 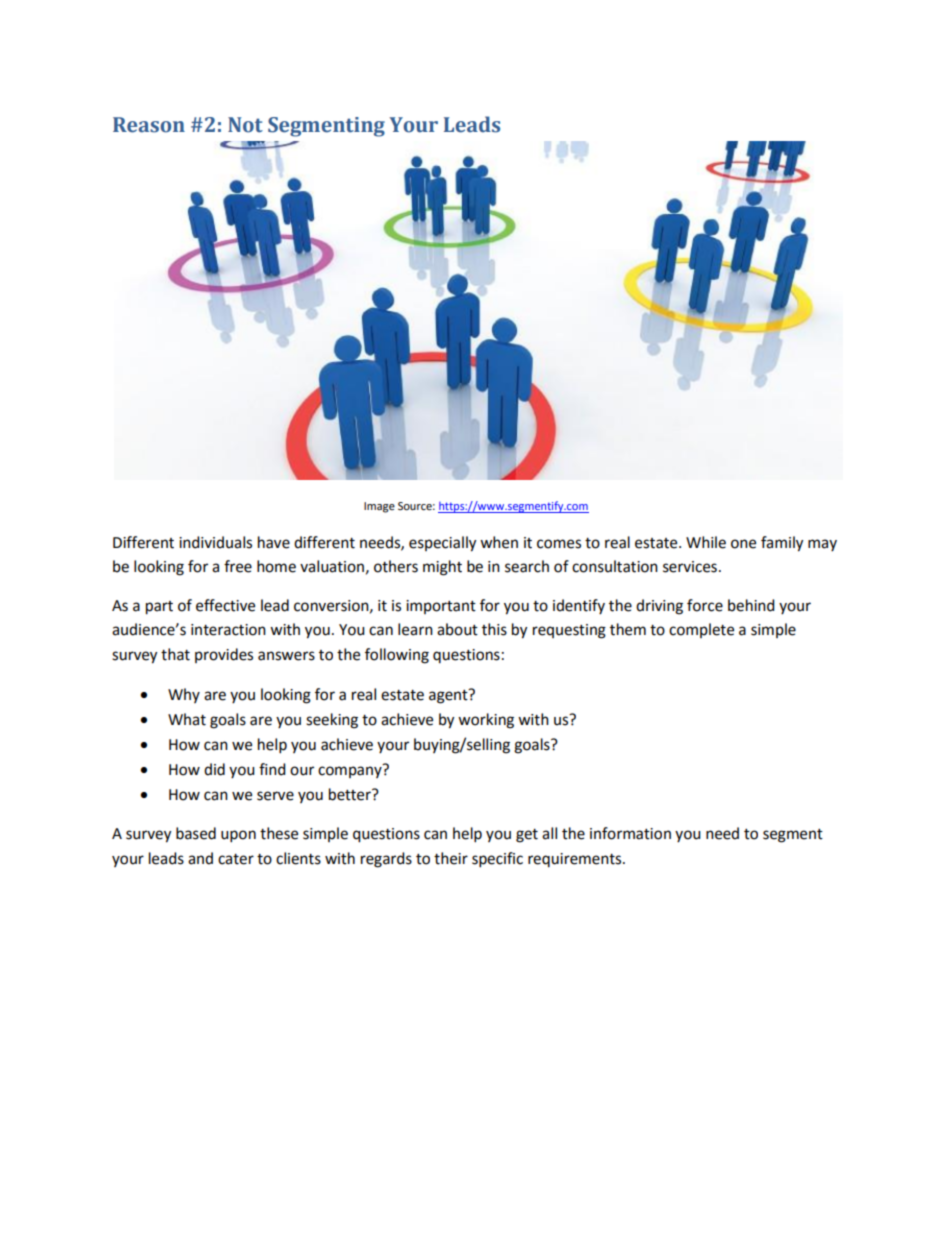 What do you see at coordinates (706, 542) in the image?
I see `While` at bounding box center [706, 542].
